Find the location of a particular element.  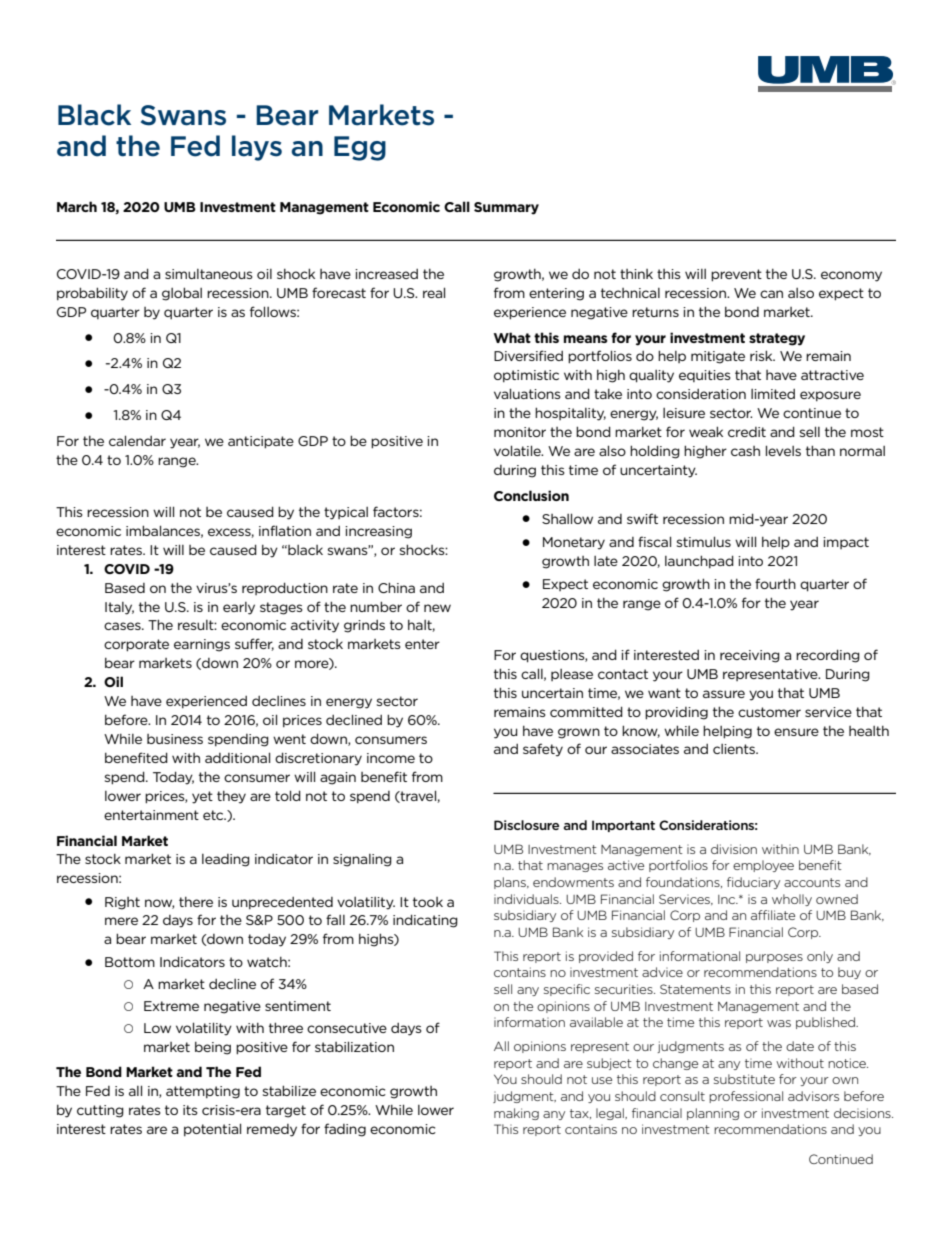

making is located at coordinates (516, 1114).
